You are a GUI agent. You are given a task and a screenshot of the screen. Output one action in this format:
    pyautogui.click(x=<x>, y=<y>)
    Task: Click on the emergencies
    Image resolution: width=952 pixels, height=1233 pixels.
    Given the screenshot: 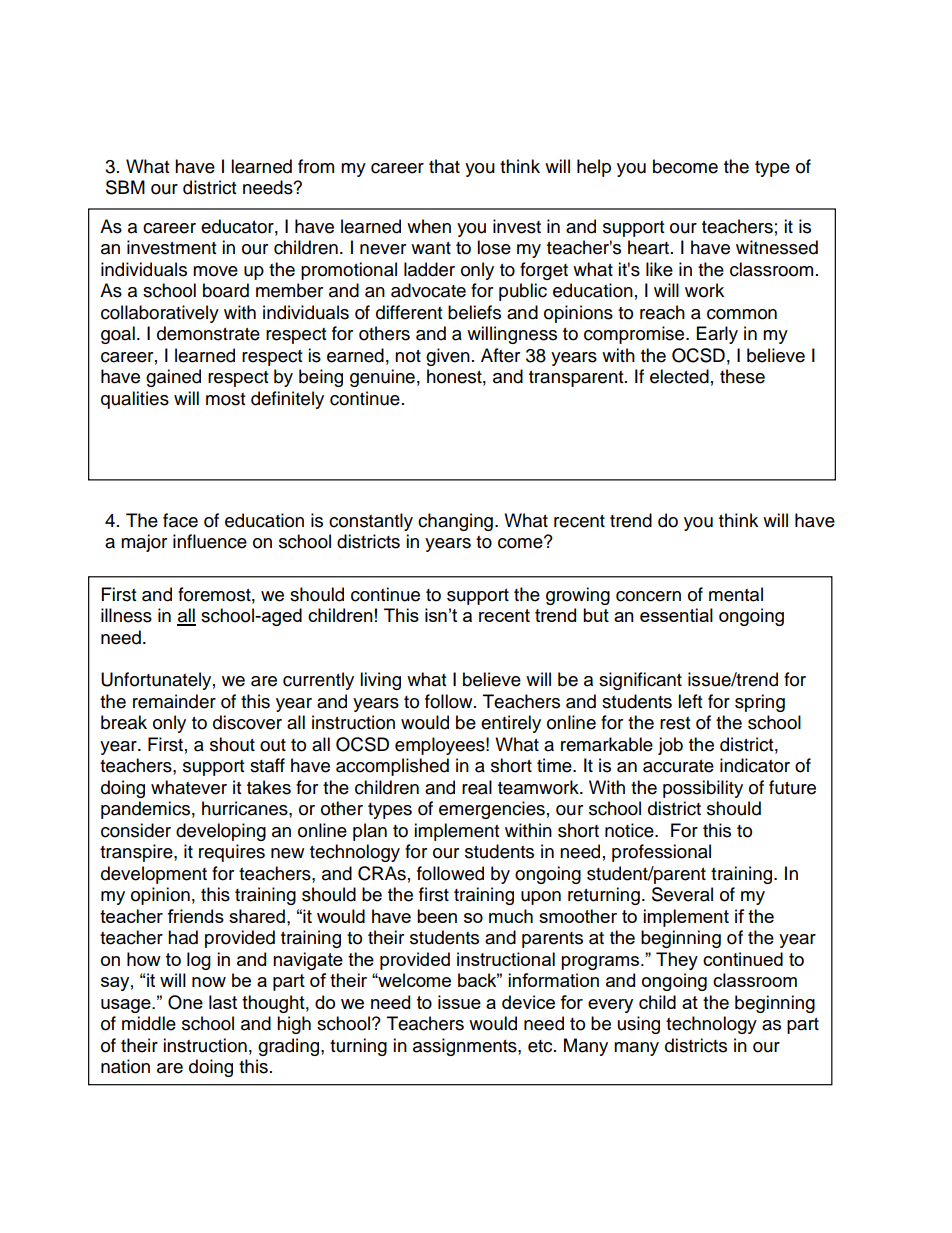 What is the action you would take?
    pyautogui.click(x=492, y=810)
